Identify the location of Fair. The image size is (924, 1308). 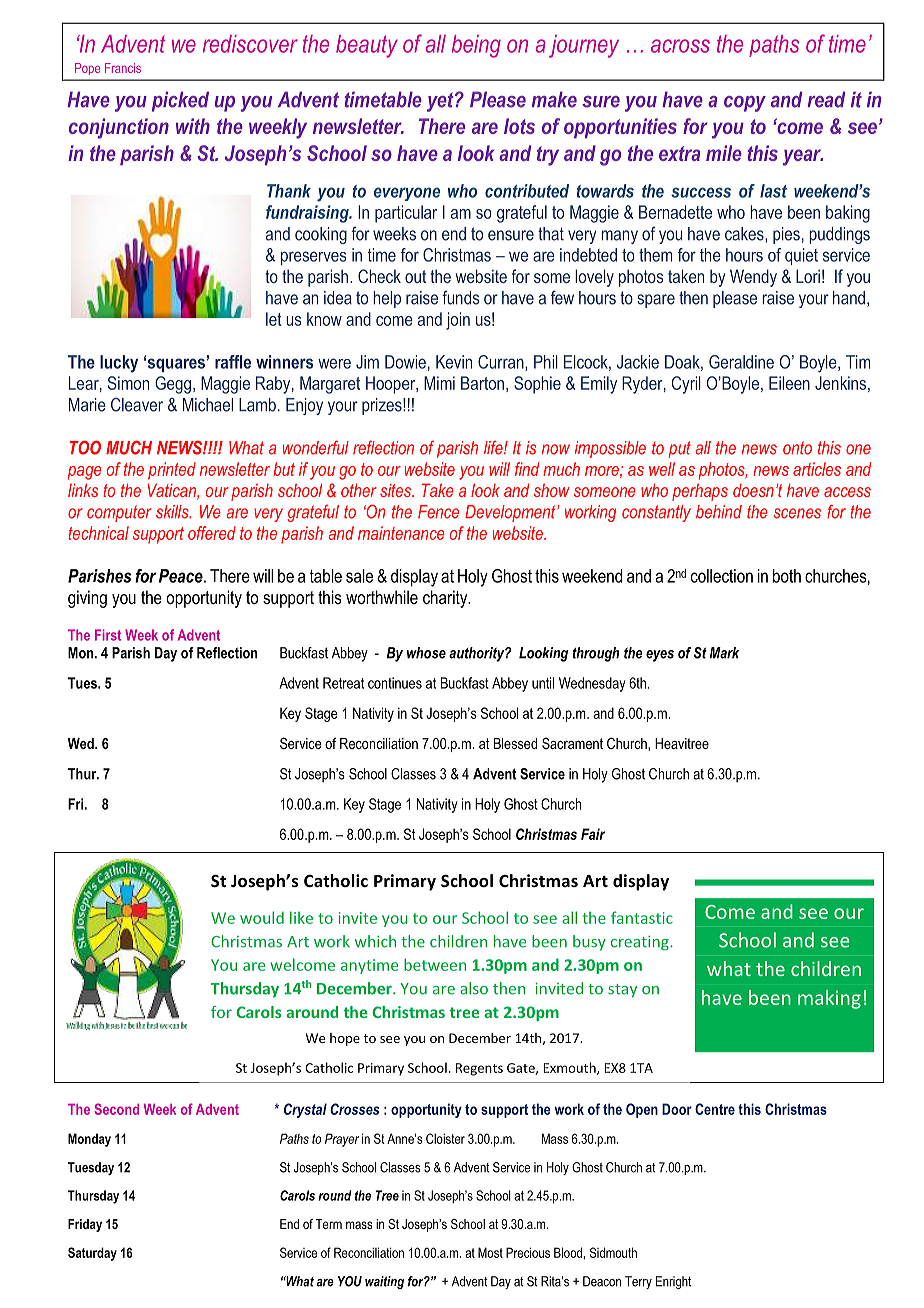
(593, 834).
